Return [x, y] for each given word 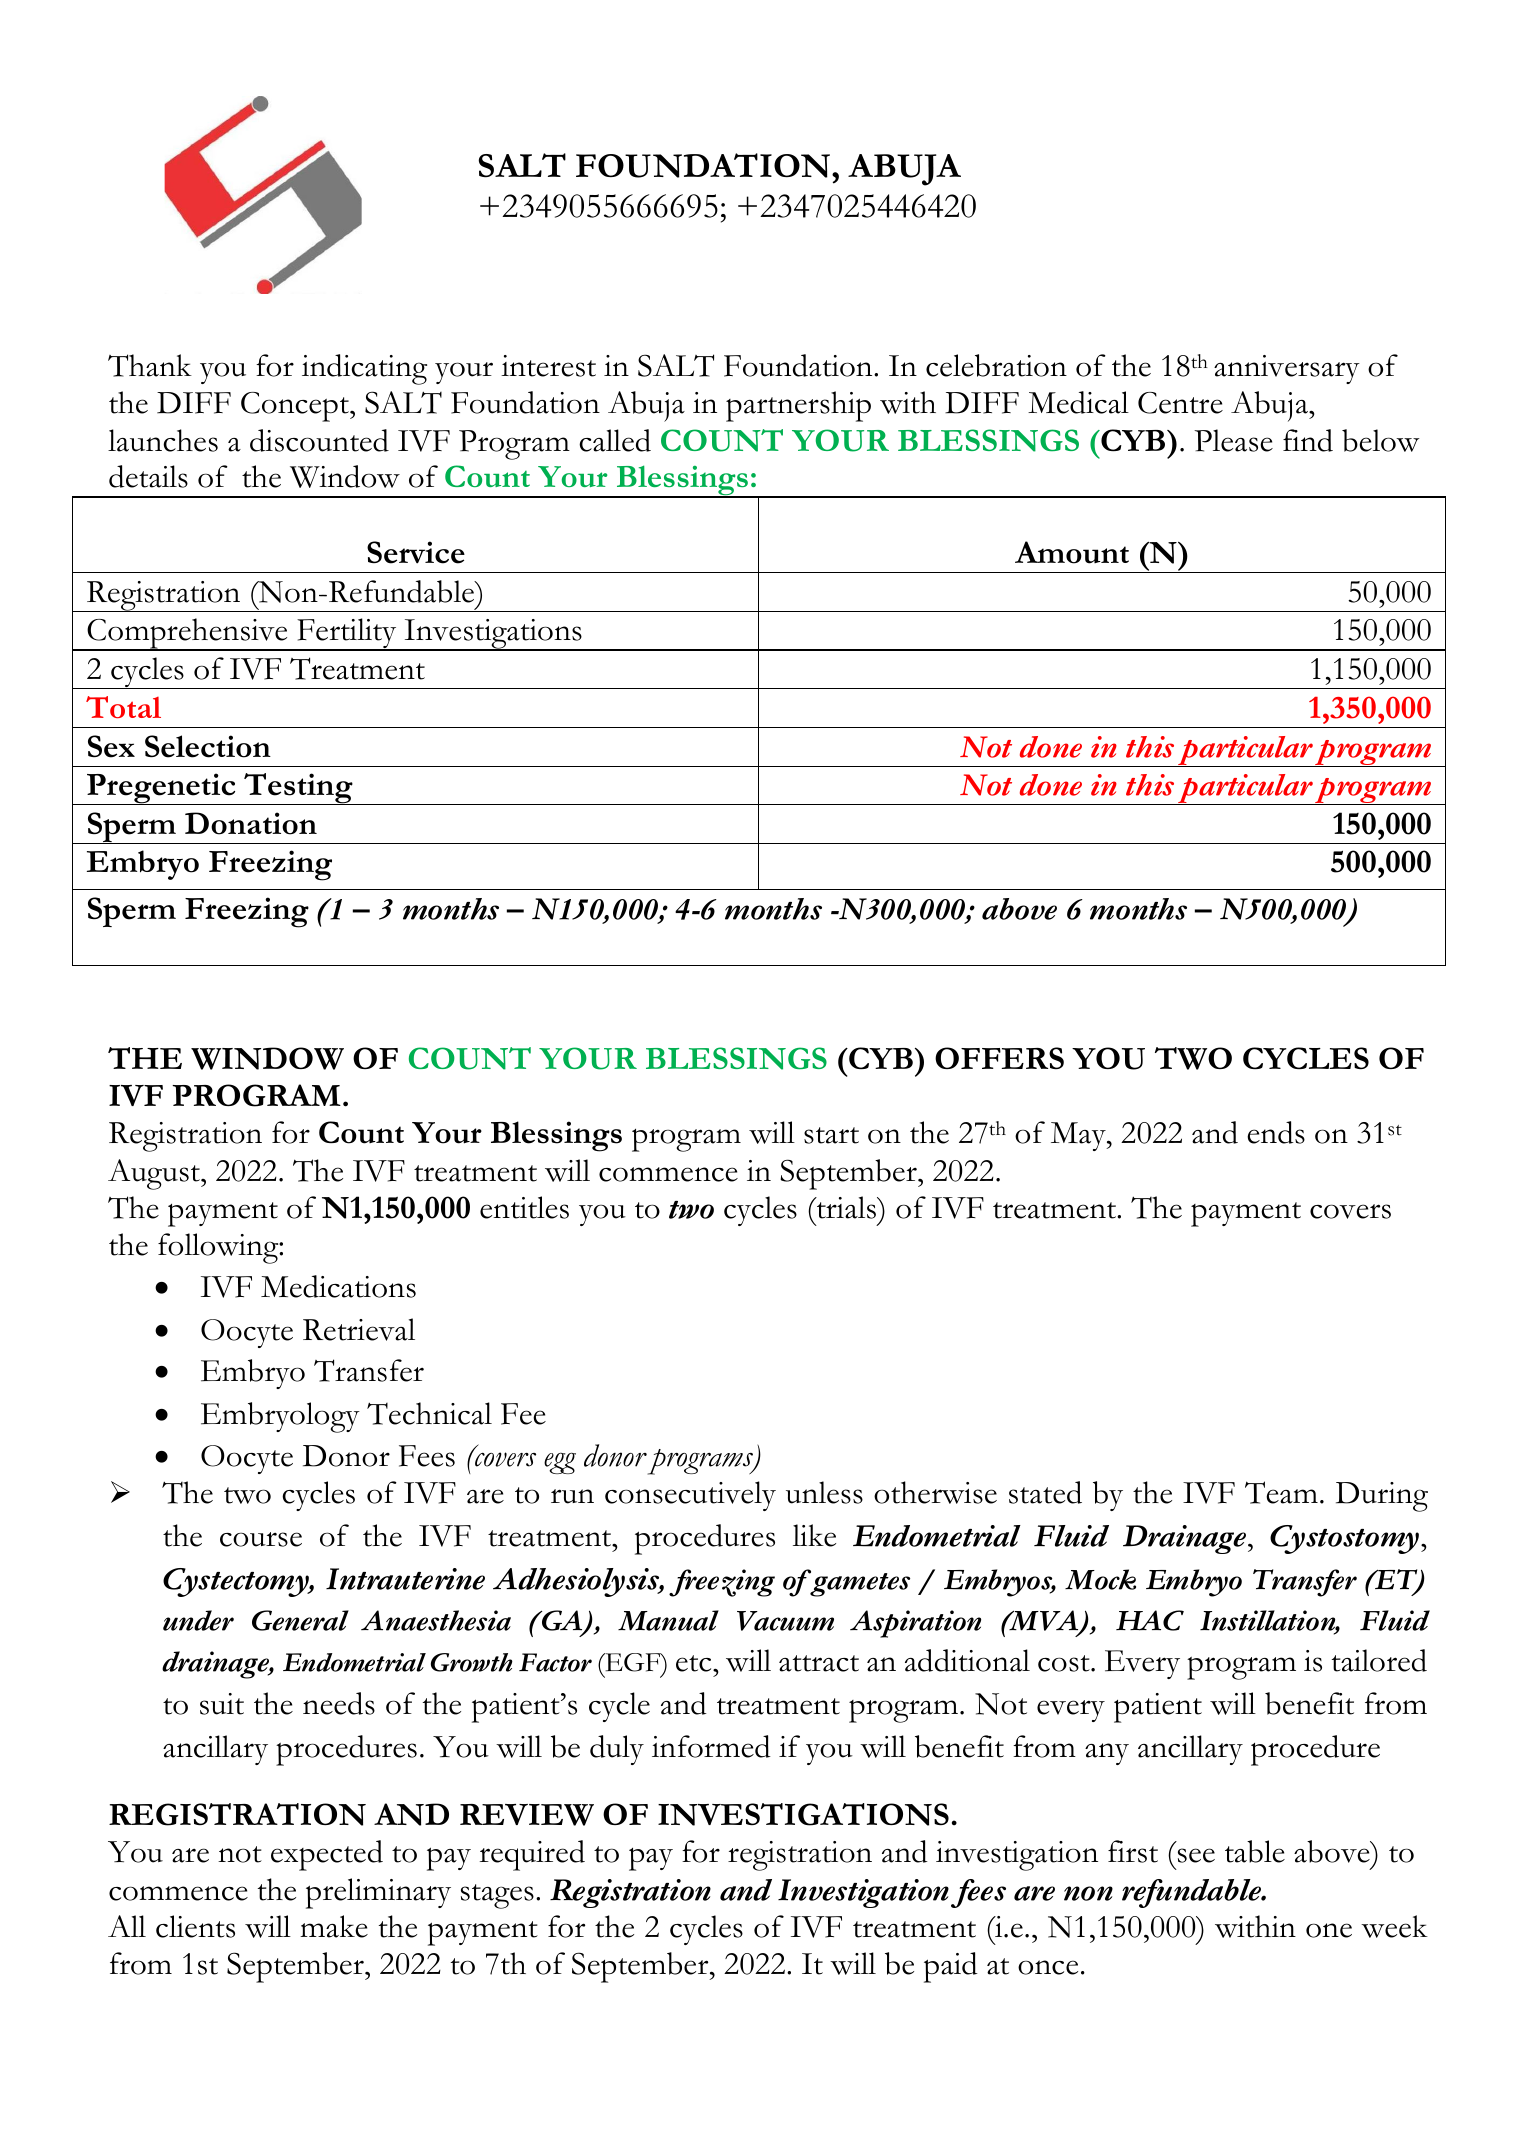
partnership [798, 406]
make [334, 1926]
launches [163, 440]
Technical [429, 1413]
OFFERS [999, 1058]
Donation [251, 823]
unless [824, 1492]
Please [1233, 440]
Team [1281, 1492]
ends [1276, 1132]
